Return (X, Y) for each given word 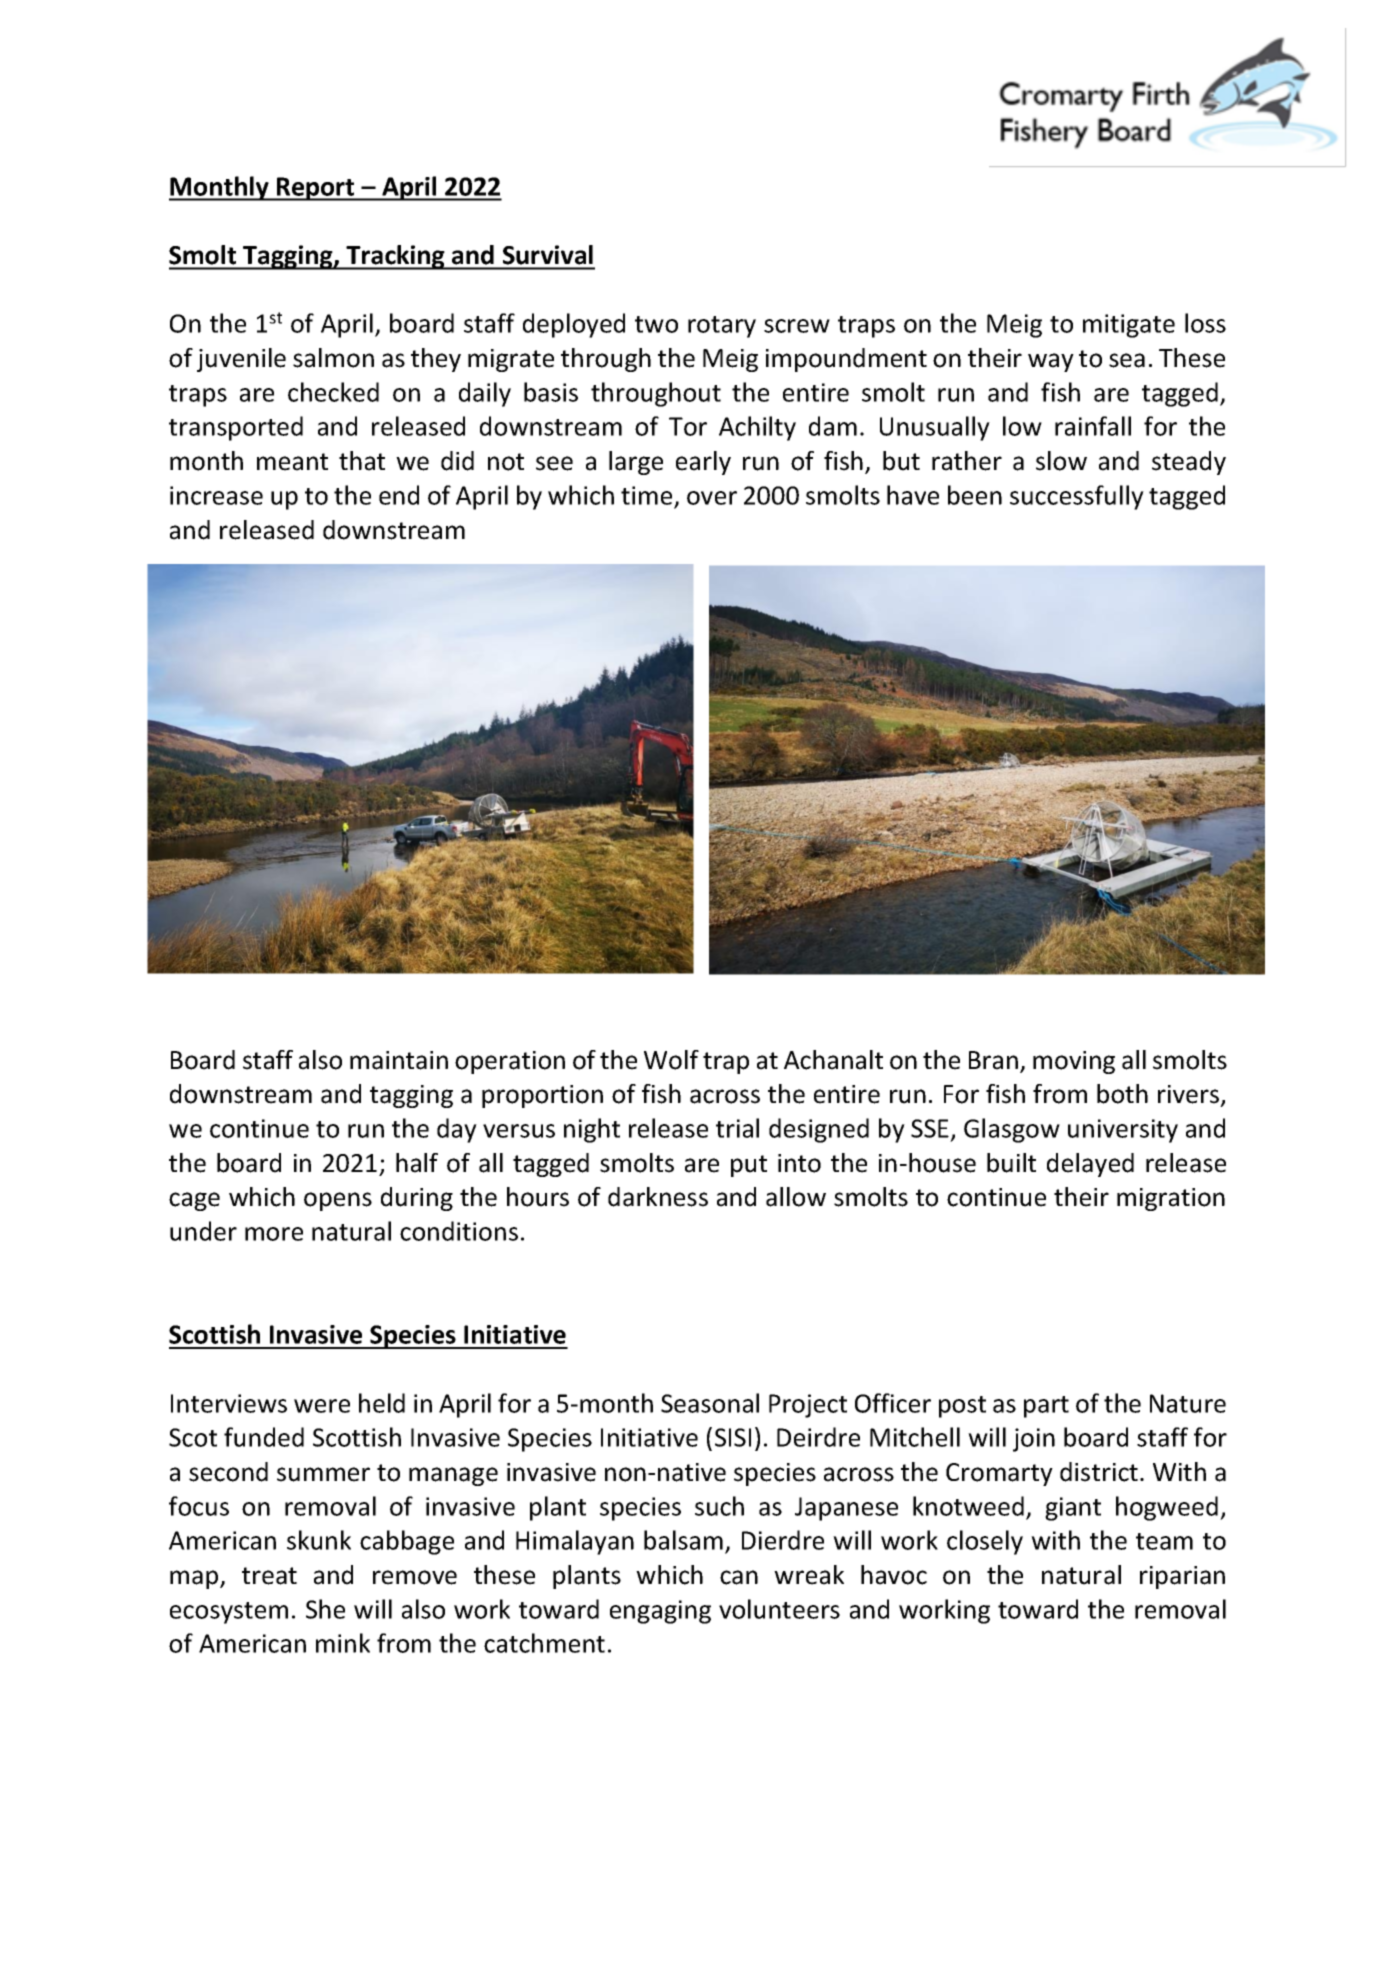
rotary (722, 327)
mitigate (1129, 326)
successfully (1077, 497)
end (399, 495)
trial (737, 1128)
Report (316, 189)
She (325, 1609)
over (712, 498)
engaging (660, 1612)
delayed (1090, 1165)
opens (338, 1201)
